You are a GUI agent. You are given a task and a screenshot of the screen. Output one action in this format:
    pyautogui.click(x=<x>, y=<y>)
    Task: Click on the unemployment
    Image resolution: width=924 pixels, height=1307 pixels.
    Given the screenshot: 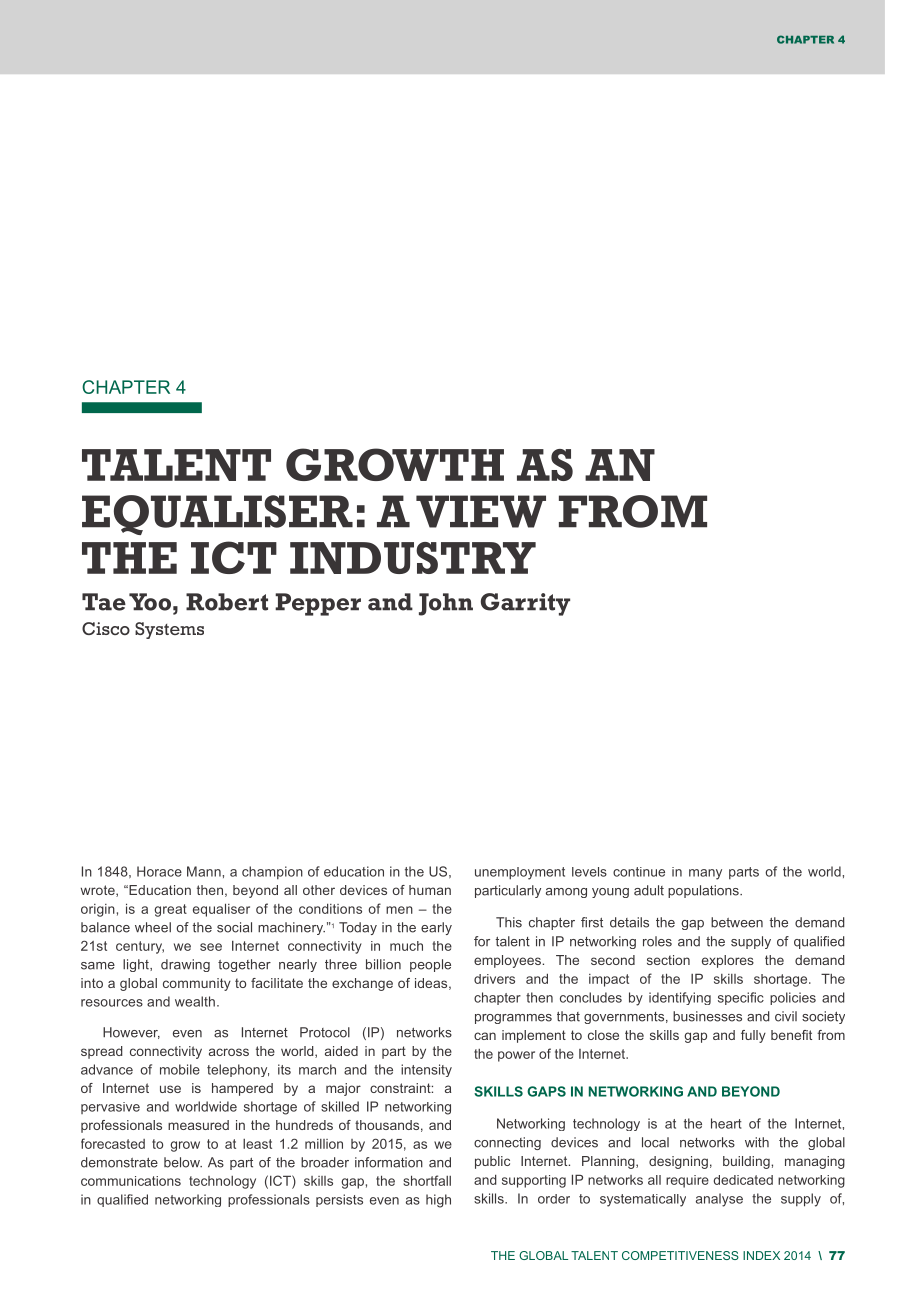 What is the action you would take?
    pyautogui.click(x=520, y=873)
